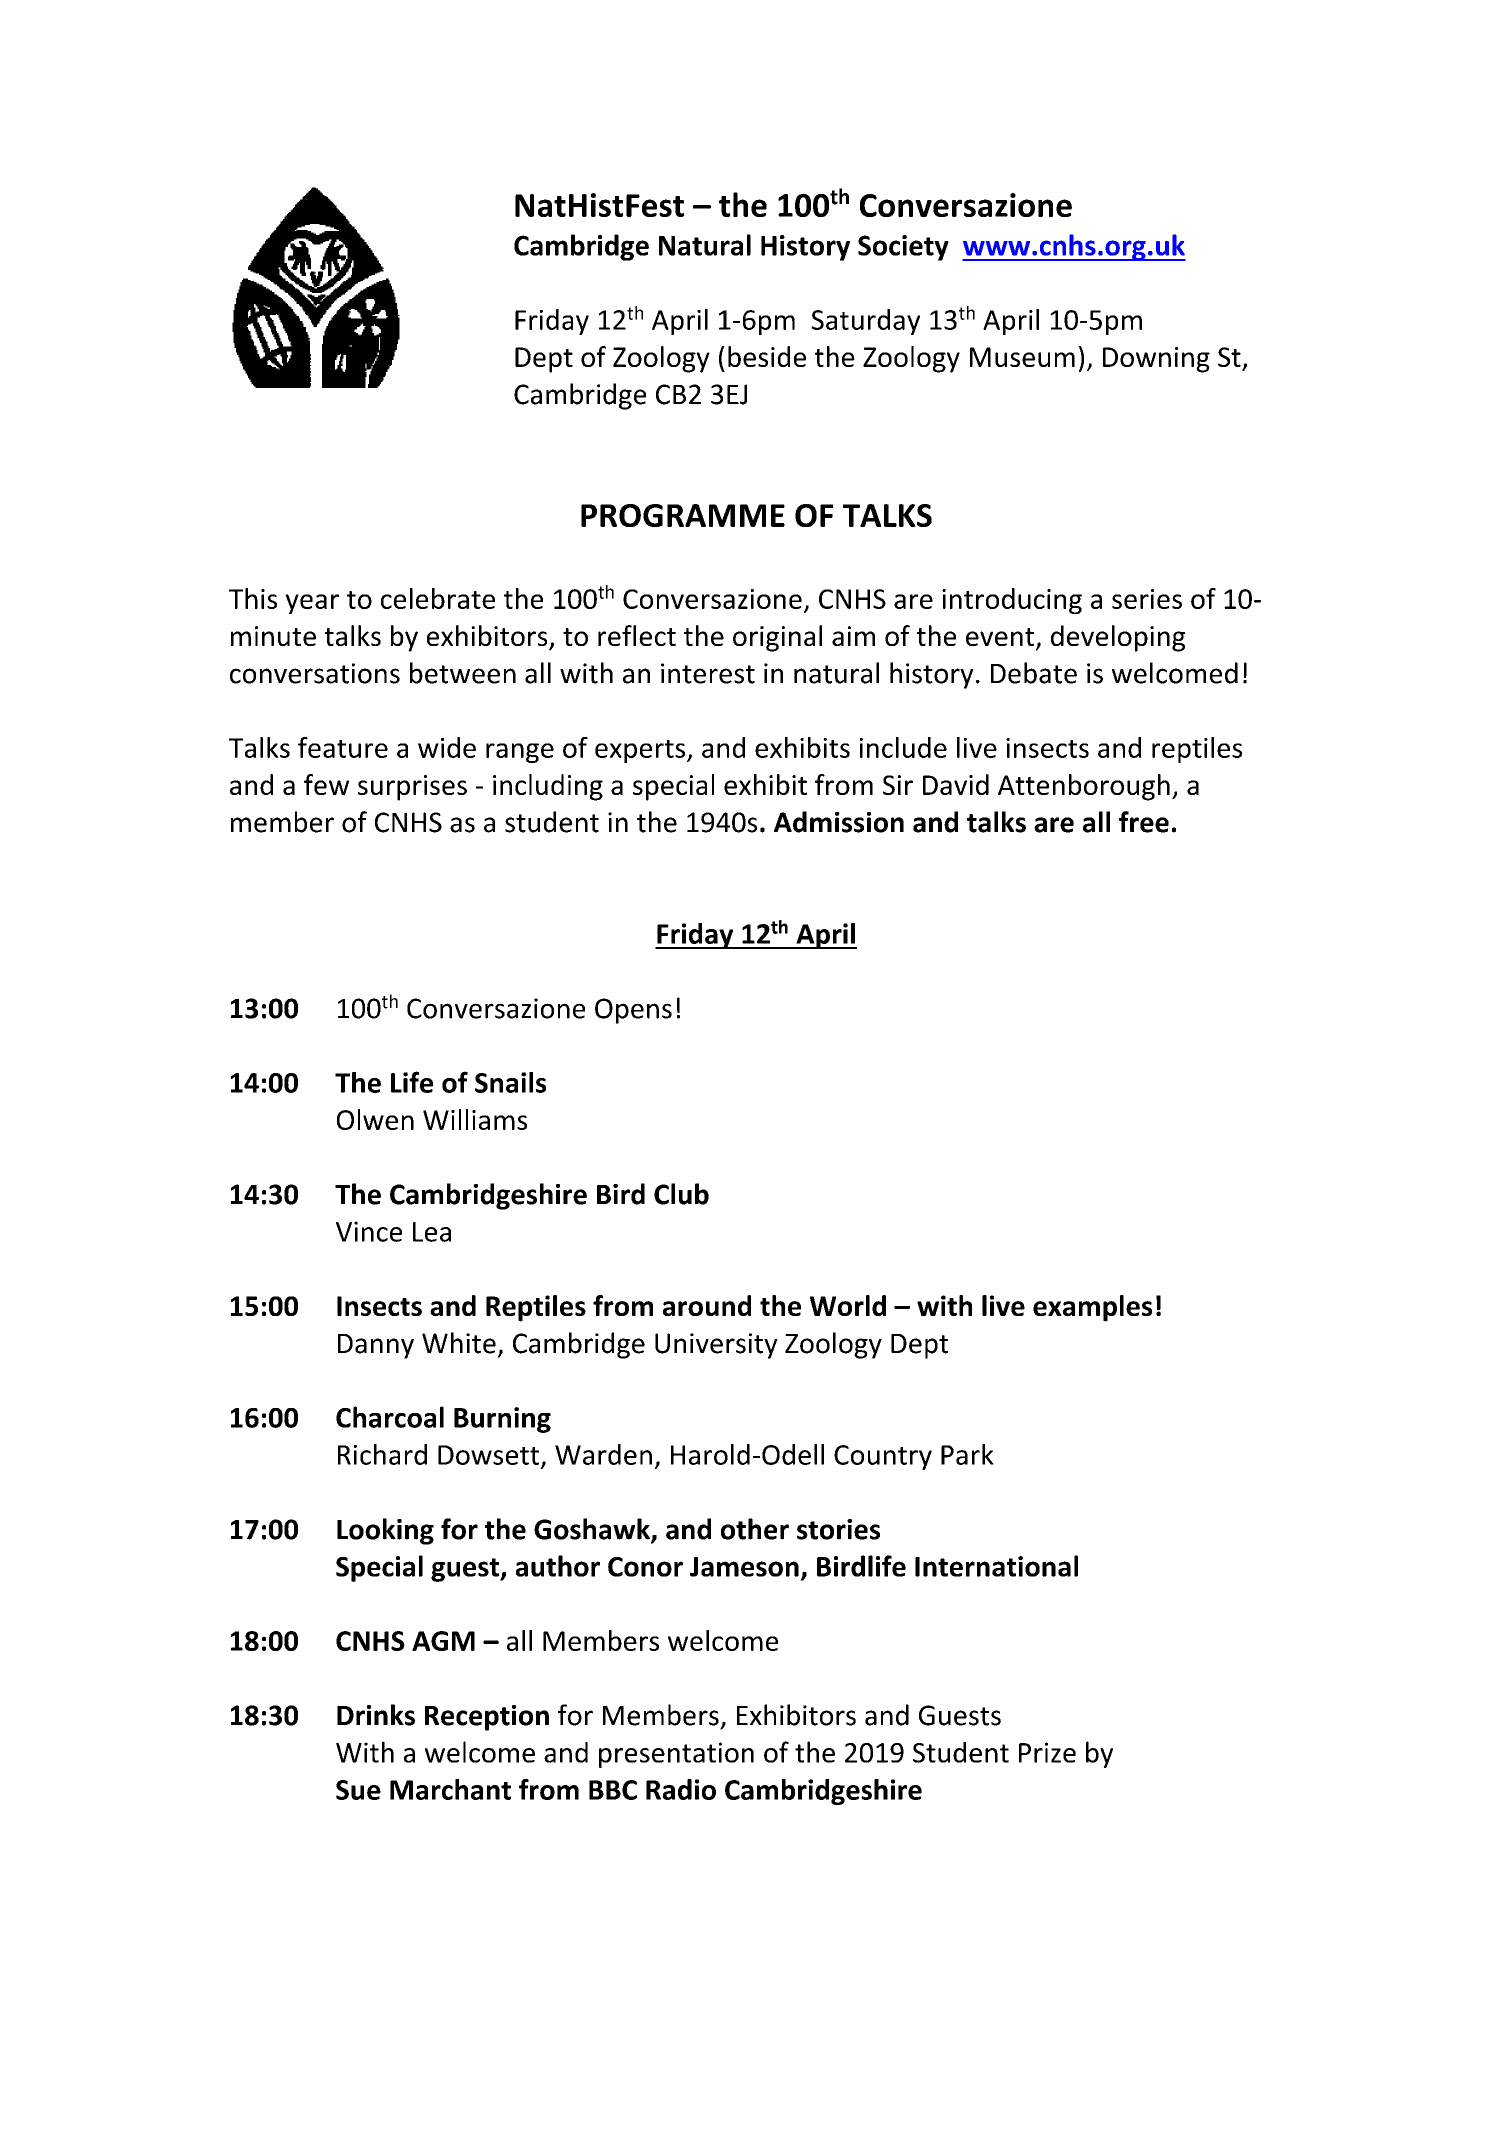 Image resolution: width=1512 pixels, height=2139 pixels. I want to click on Debate, so click(1034, 673).
